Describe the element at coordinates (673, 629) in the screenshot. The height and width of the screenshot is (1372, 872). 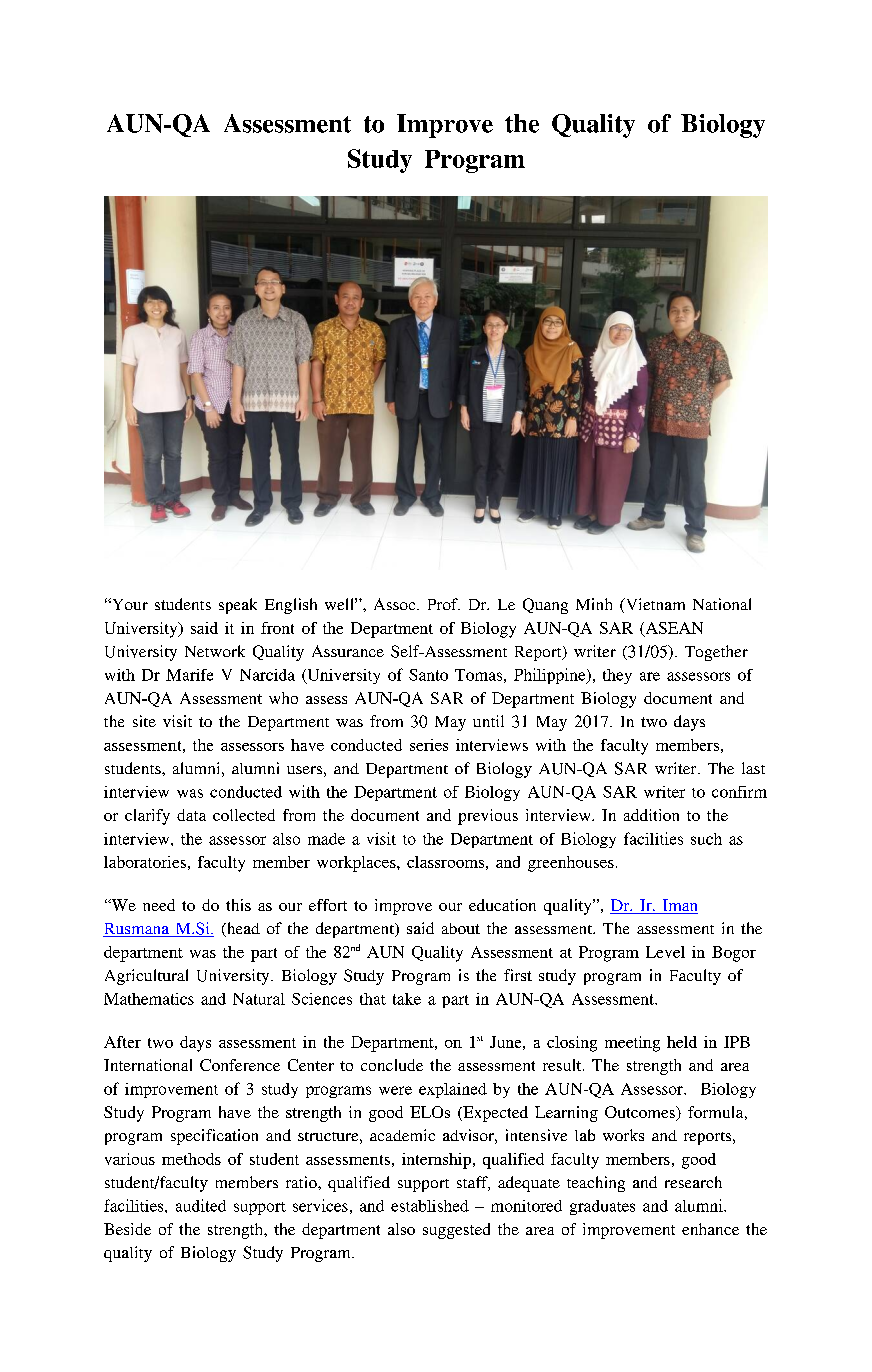
I see `ASEAN` at that location.
